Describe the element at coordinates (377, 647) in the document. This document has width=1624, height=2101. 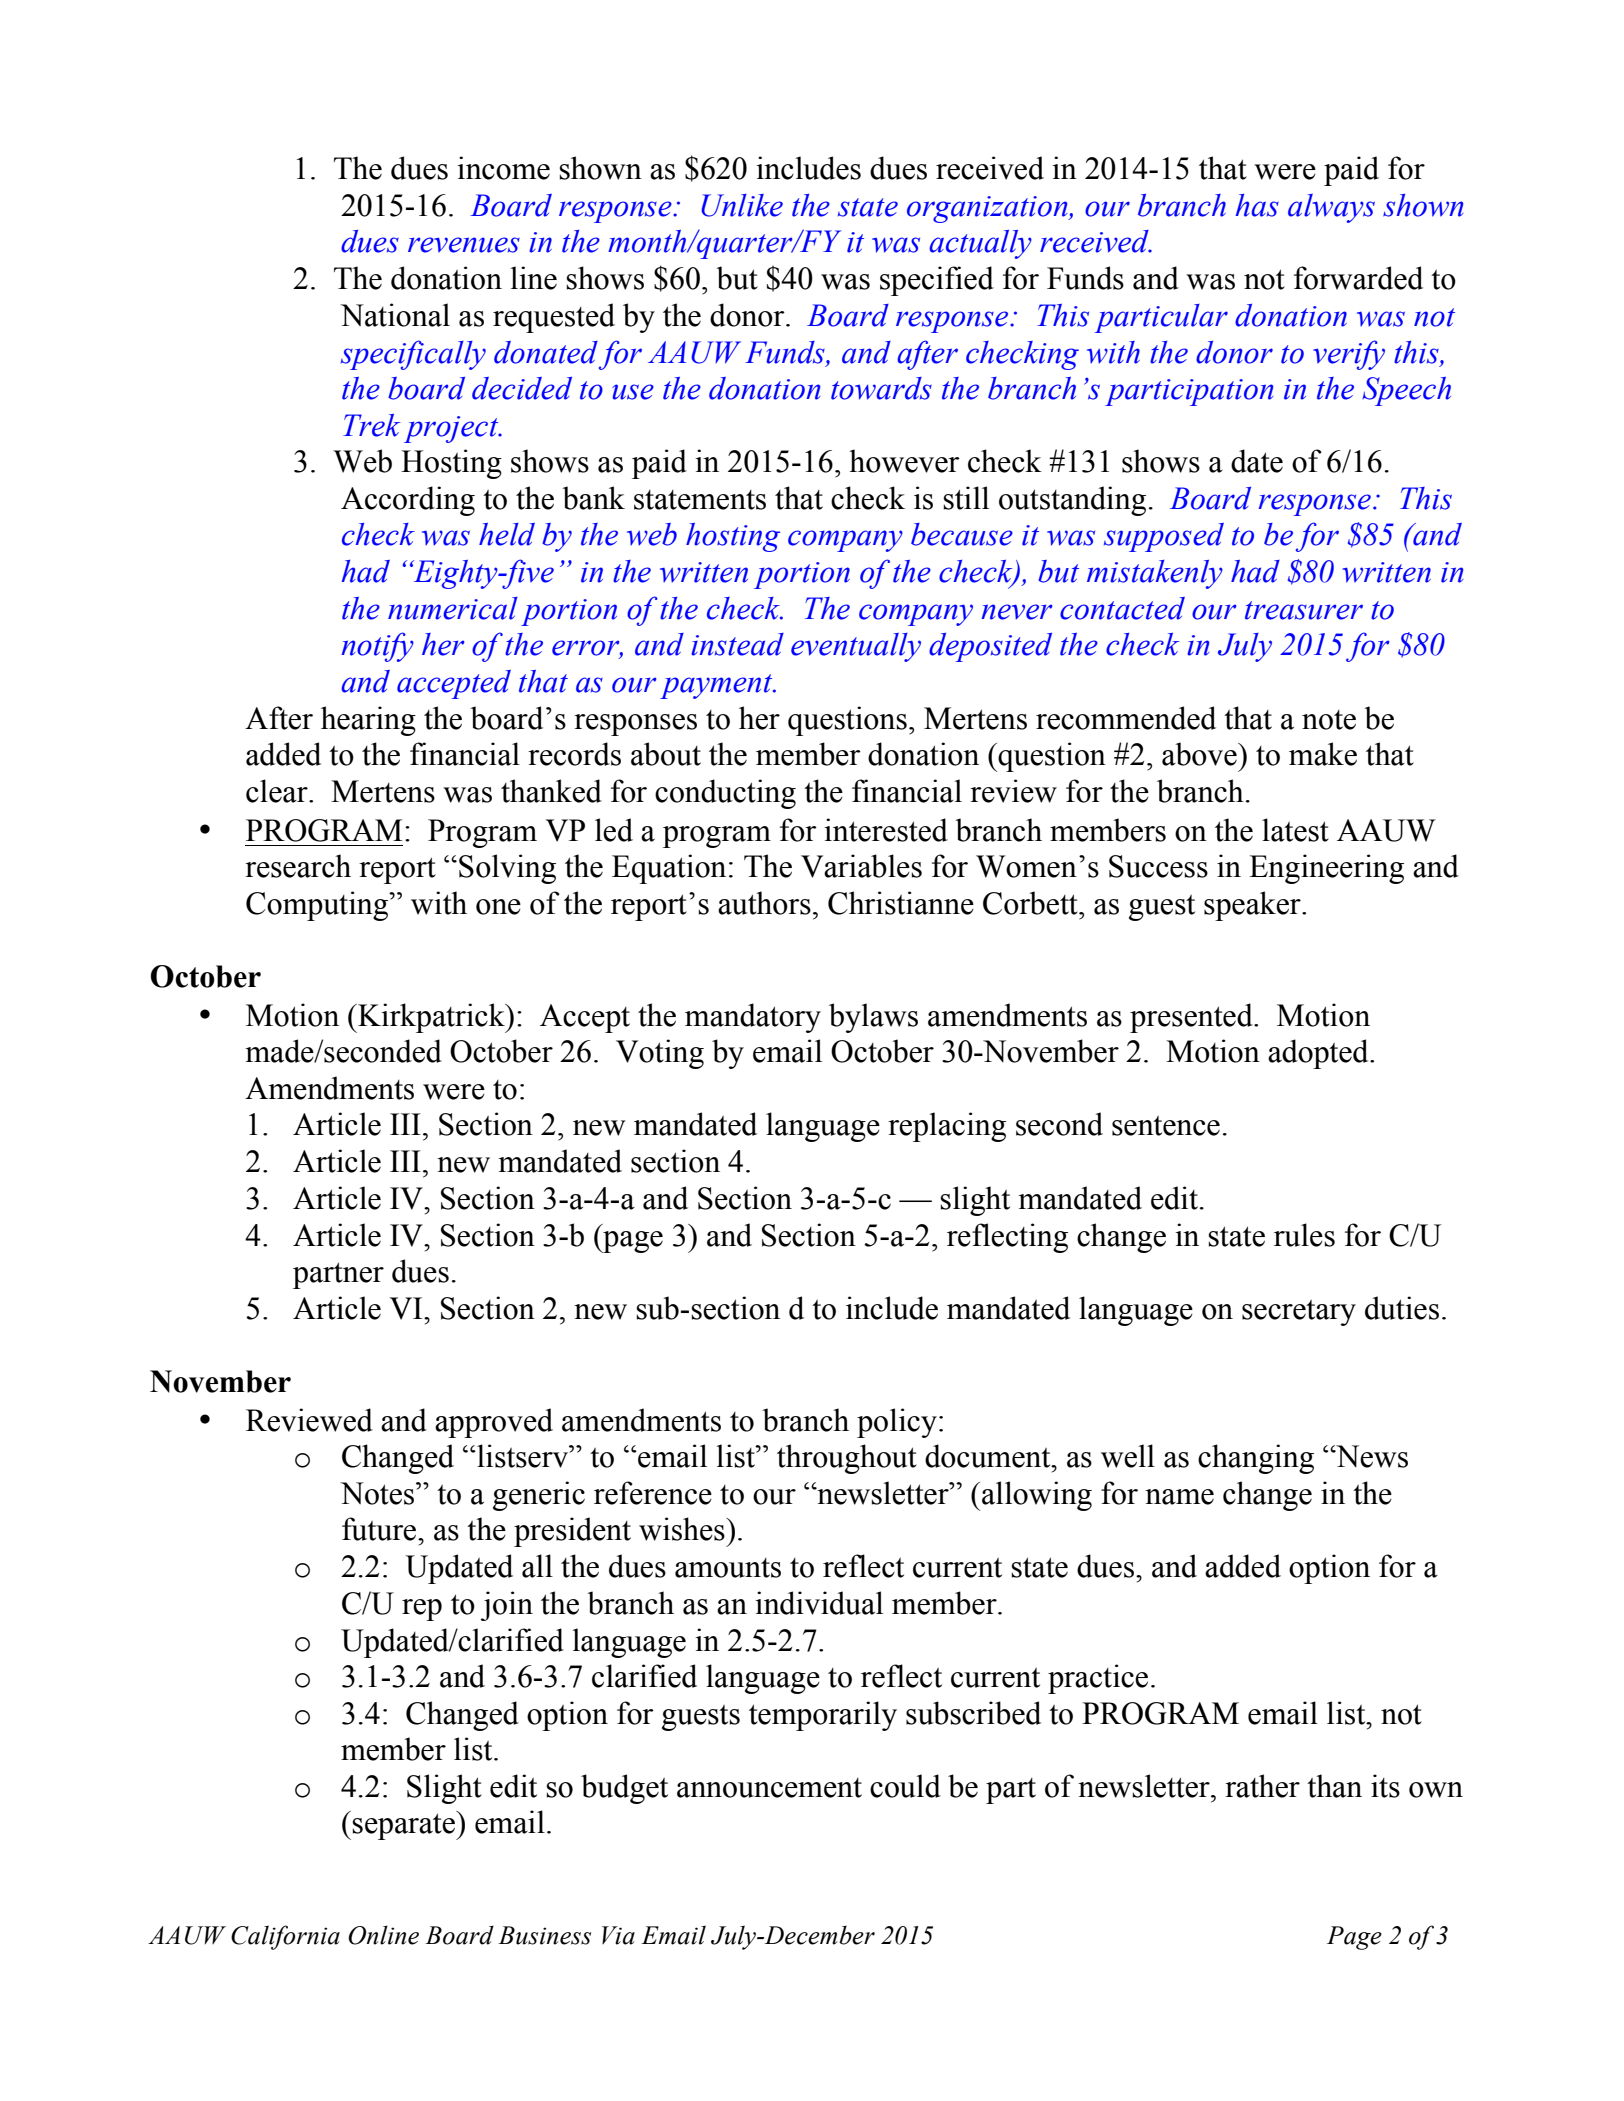
I see `notify` at that location.
